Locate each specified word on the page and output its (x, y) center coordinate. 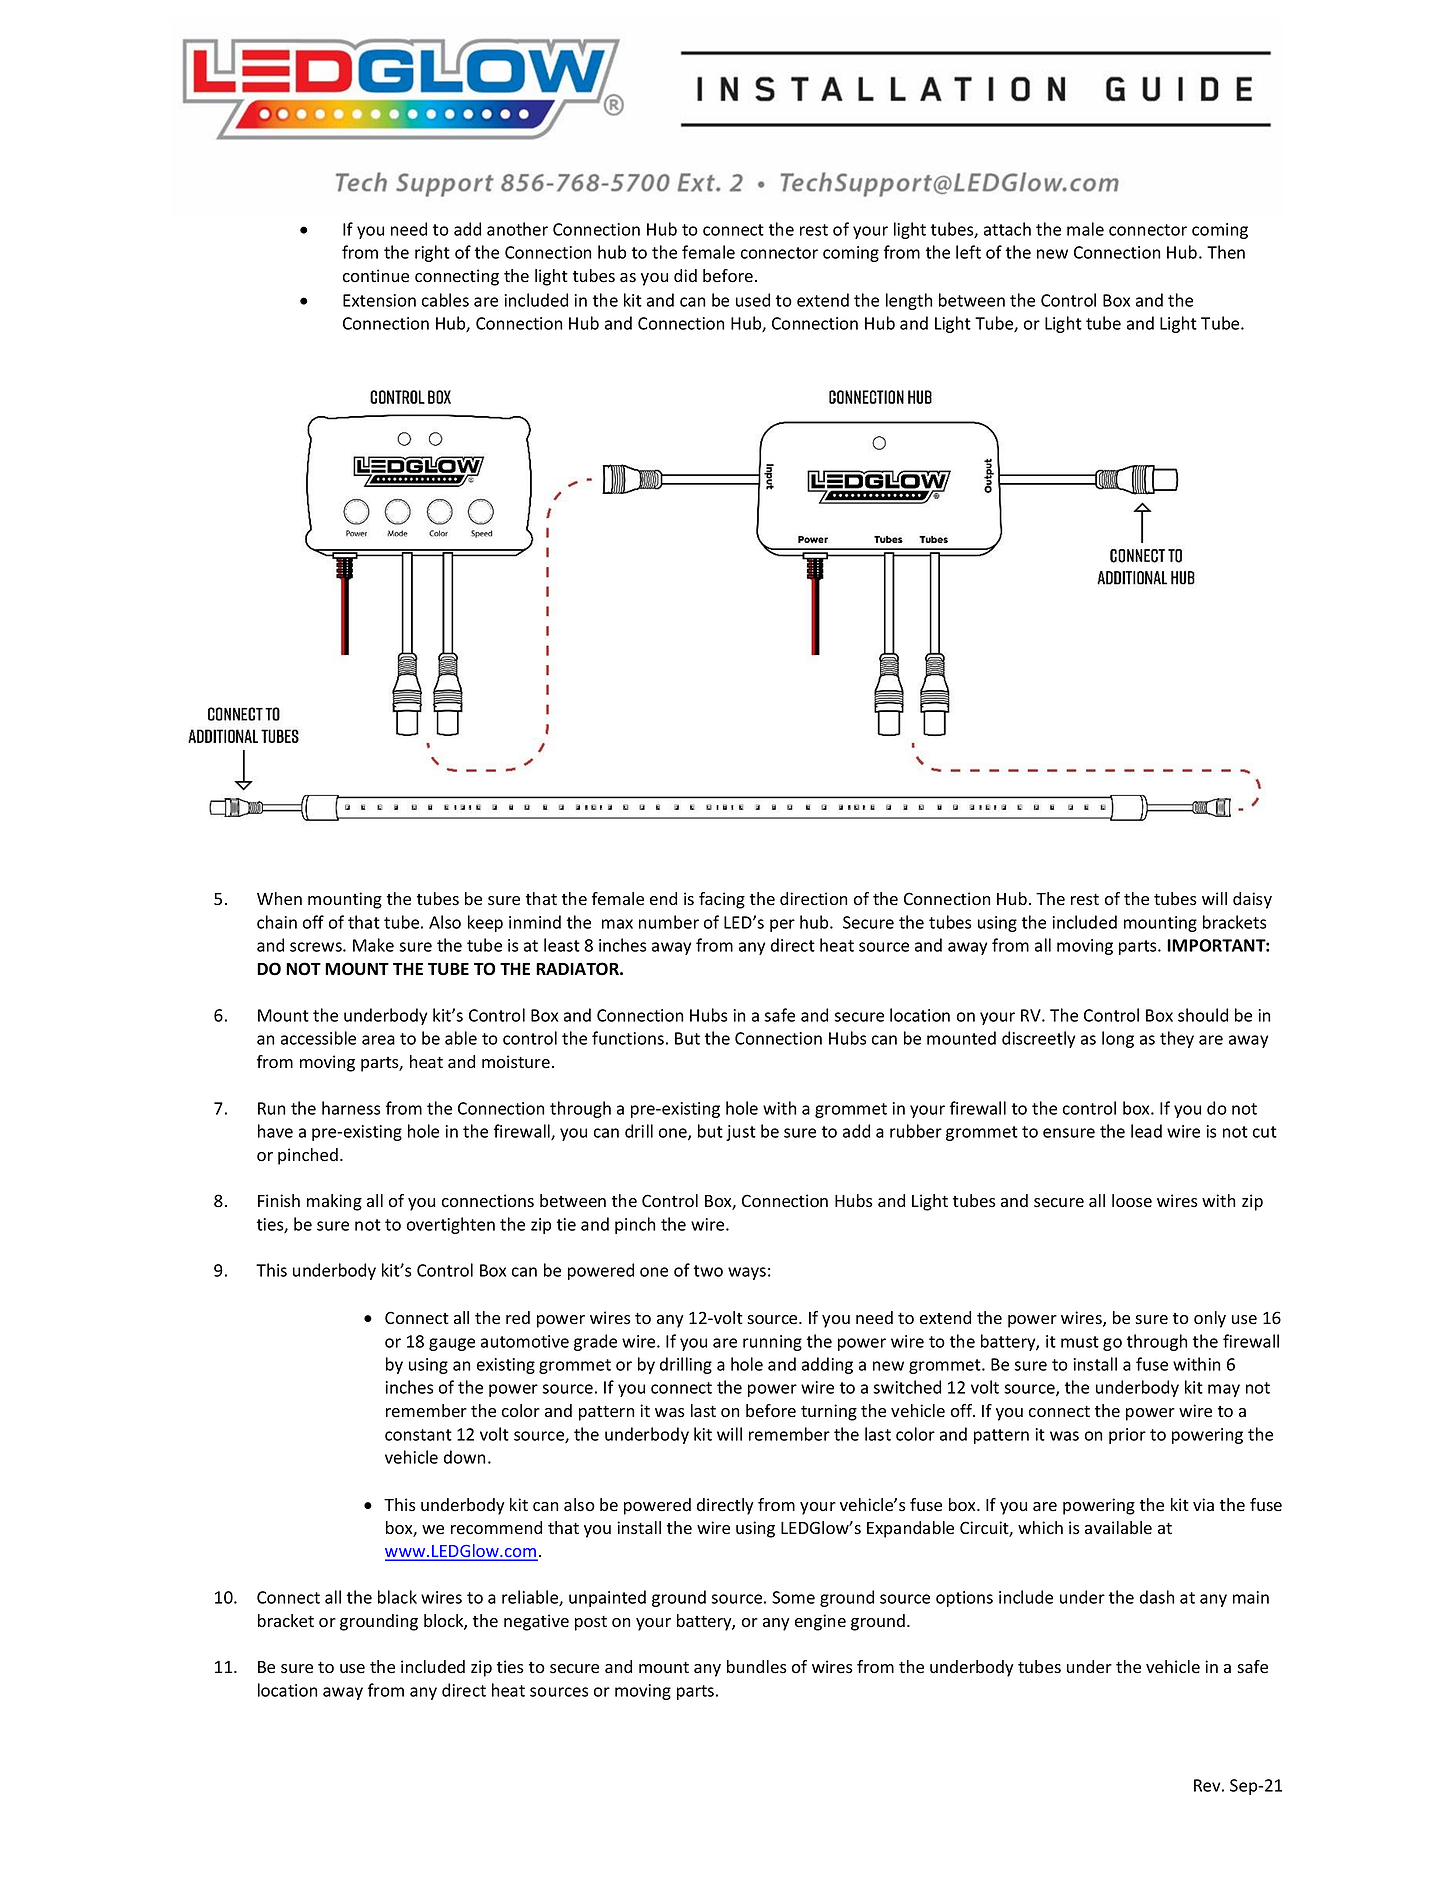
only (1210, 1319)
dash (1157, 1597)
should (1203, 1015)
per (782, 925)
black (397, 1597)
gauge (452, 1344)
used (753, 300)
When (279, 899)
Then (1226, 252)
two (708, 1271)
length (909, 301)
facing (722, 900)
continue (376, 276)
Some (793, 1597)
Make (373, 945)
